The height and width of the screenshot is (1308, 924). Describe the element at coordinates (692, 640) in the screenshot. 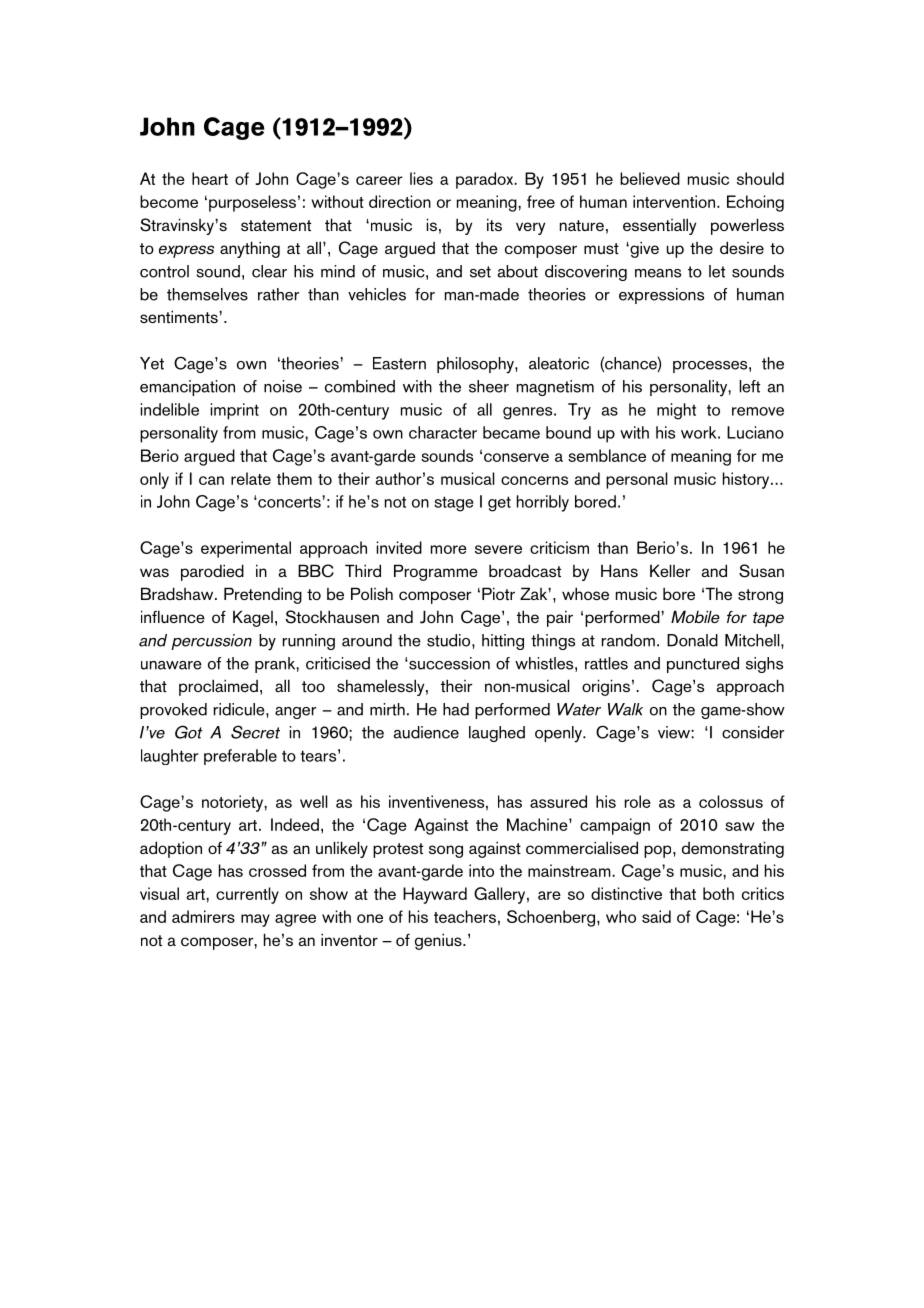

I see `Donald` at that location.
